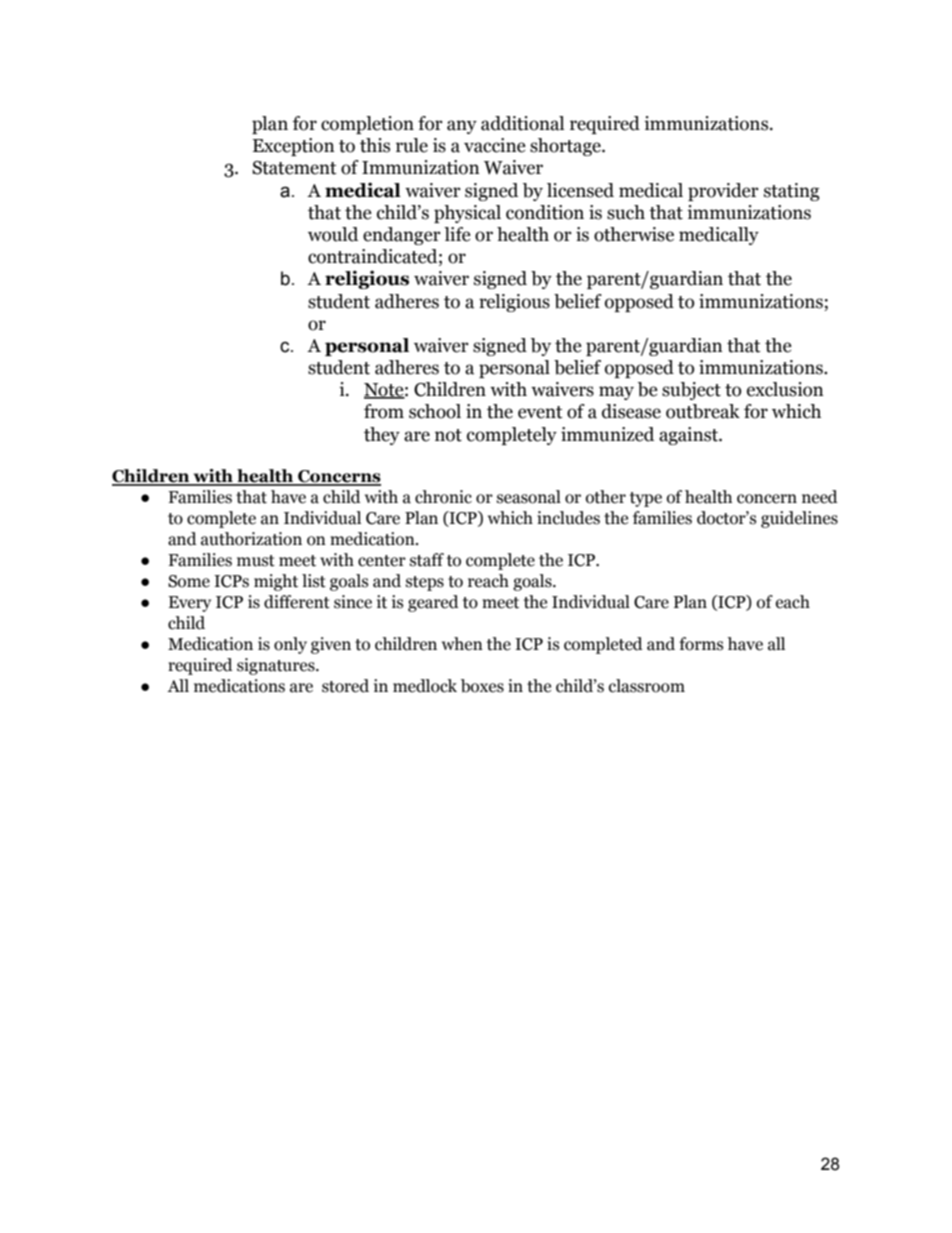  What do you see at coordinates (703, 411) in the image?
I see `outbreak` at bounding box center [703, 411].
